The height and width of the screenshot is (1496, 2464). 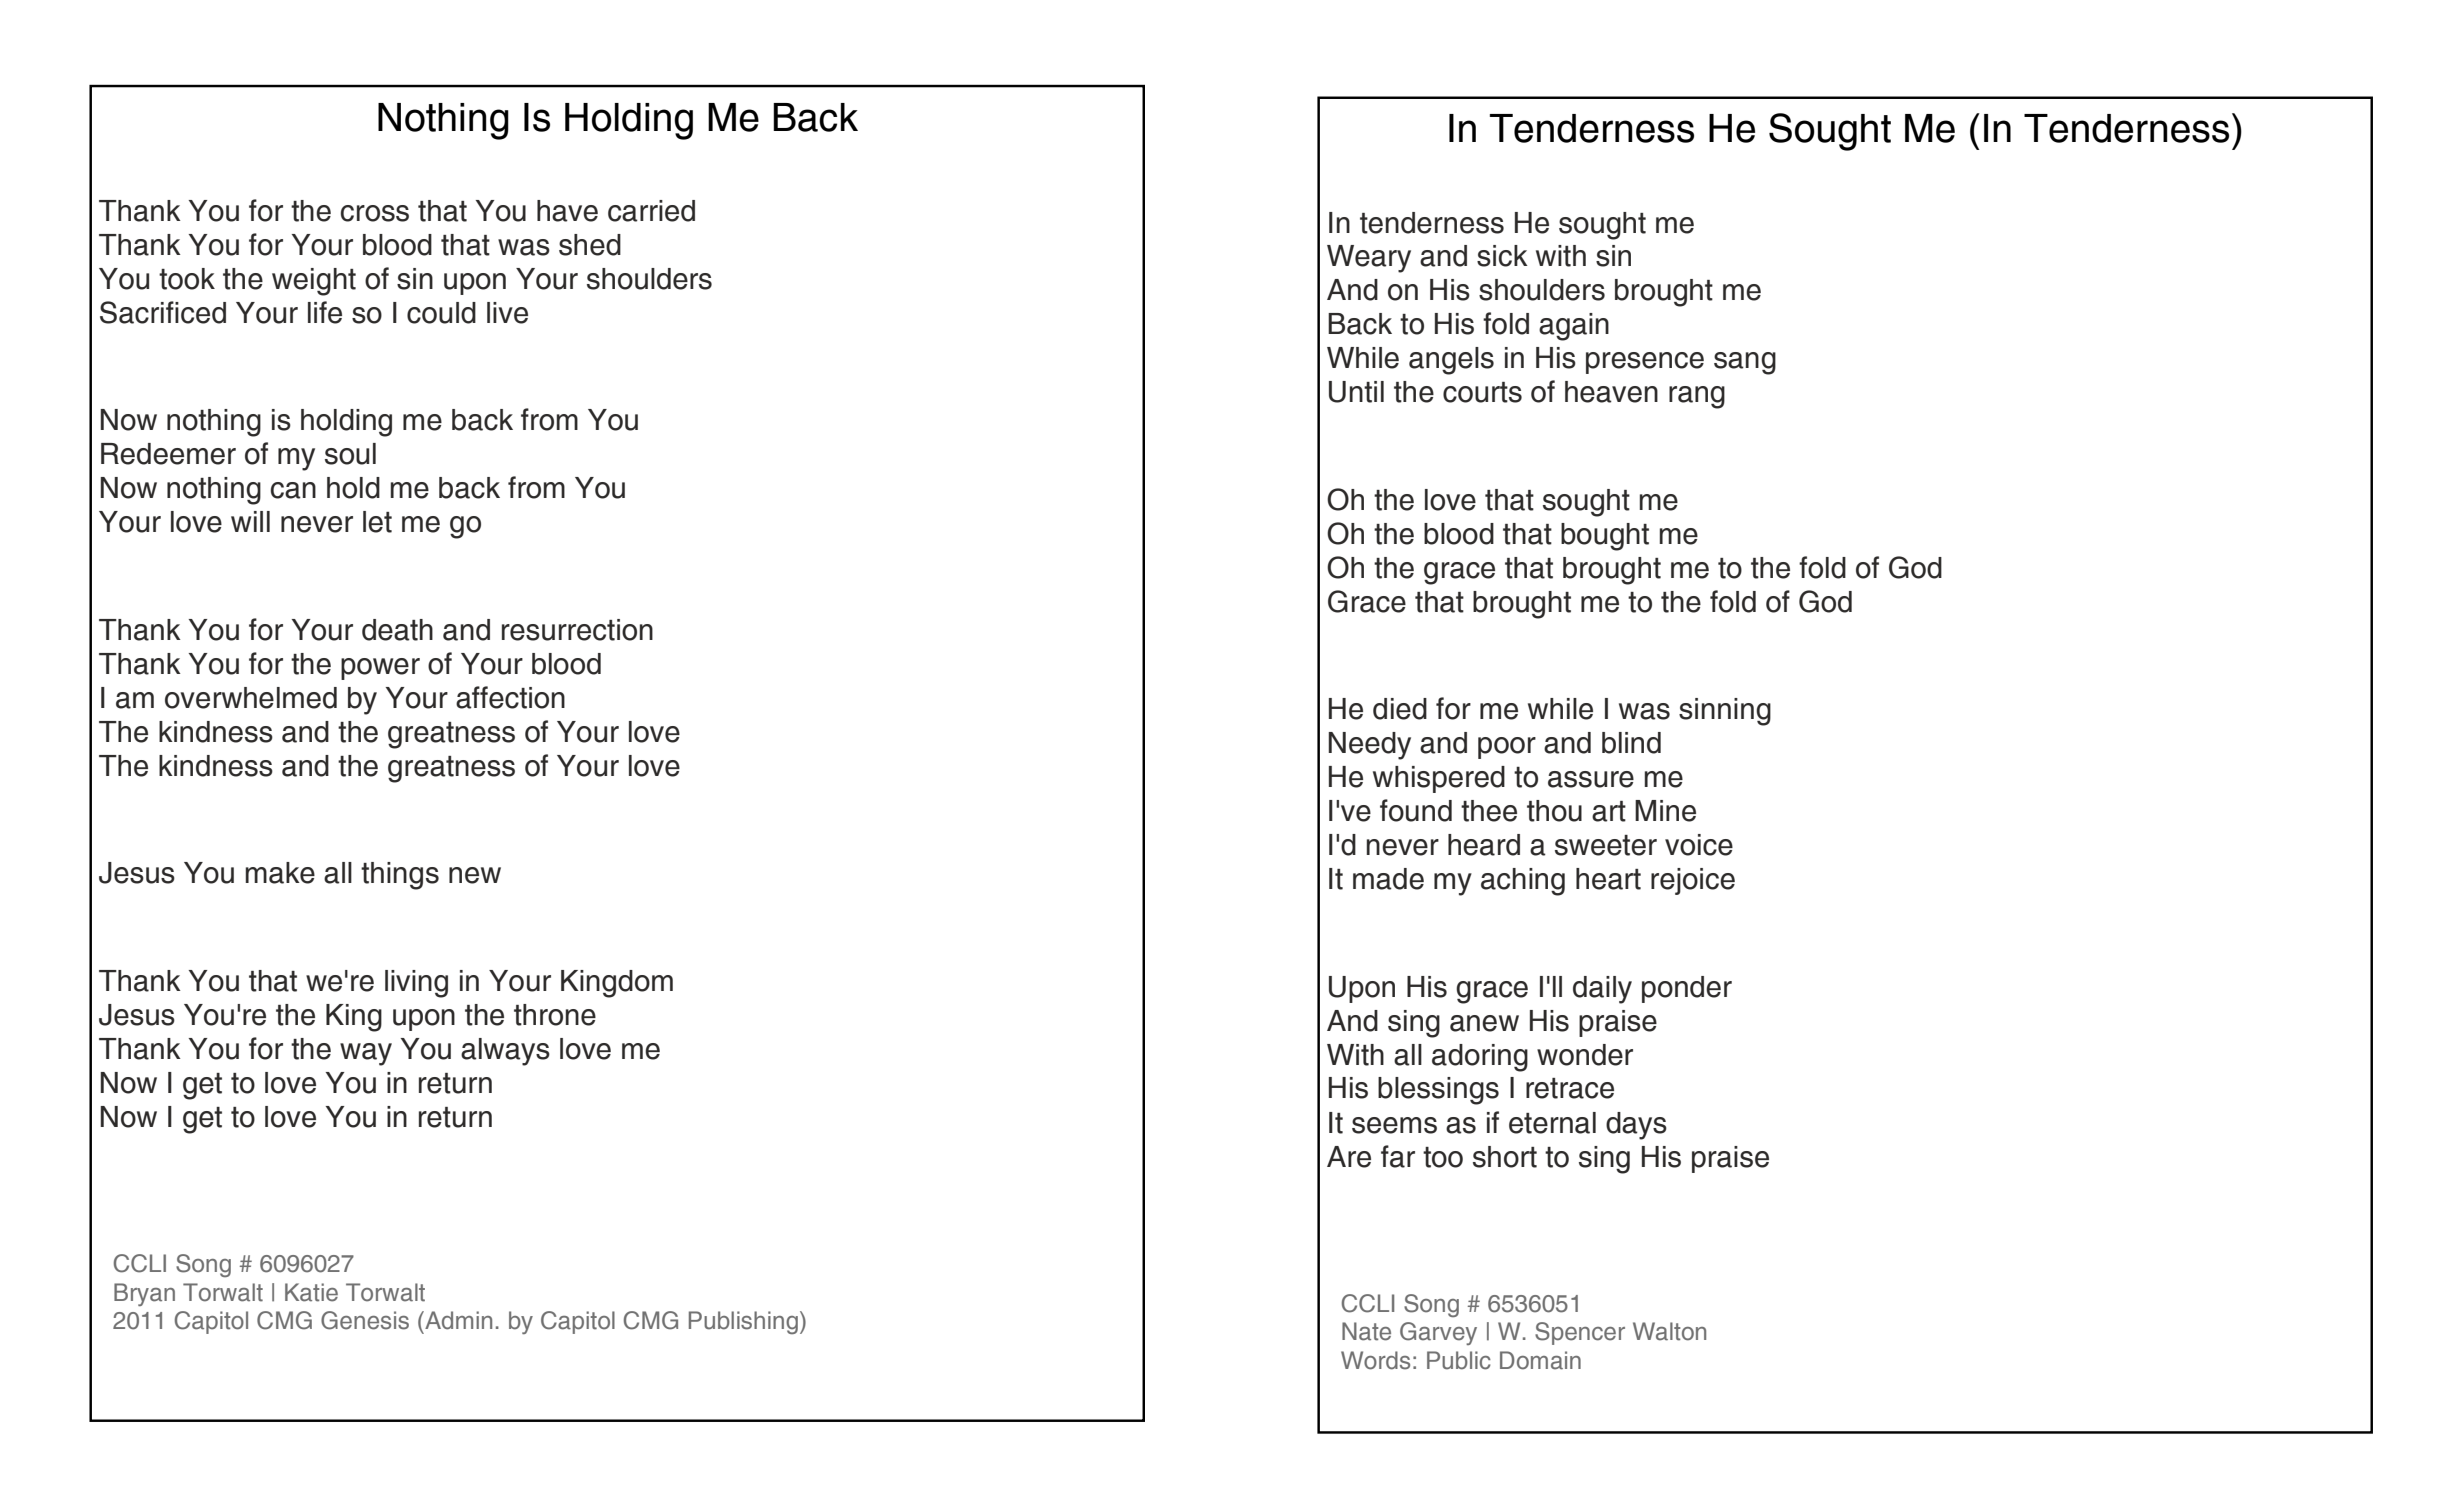 I want to click on carried, so click(x=651, y=211).
